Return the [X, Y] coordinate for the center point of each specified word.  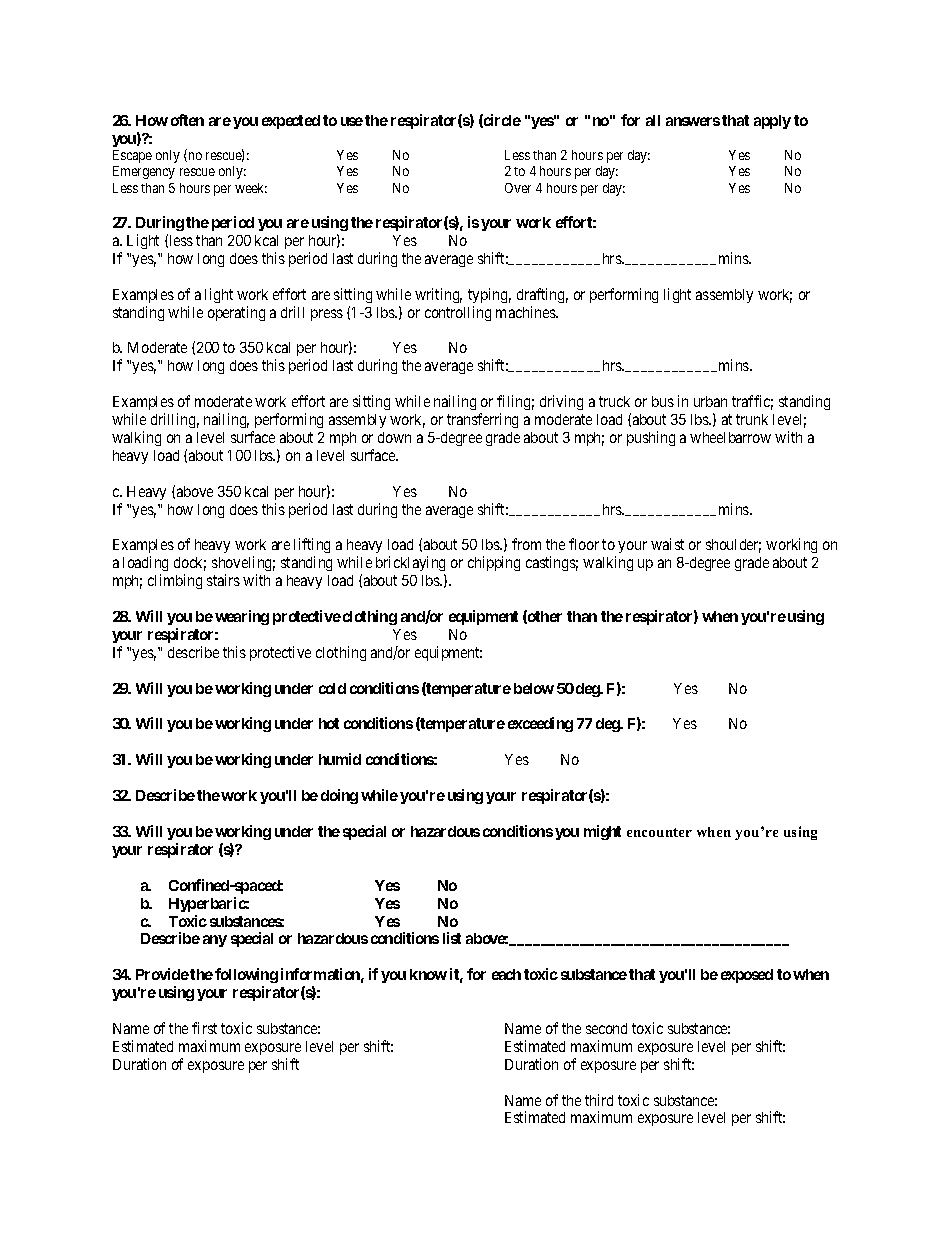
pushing [651, 438]
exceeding [540, 724]
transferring [482, 420]
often [187, 120]
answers [693, 121]
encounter [659, 832]
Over [518, 188]
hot [329, 723]
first [204, 1028]
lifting [312, 547]
